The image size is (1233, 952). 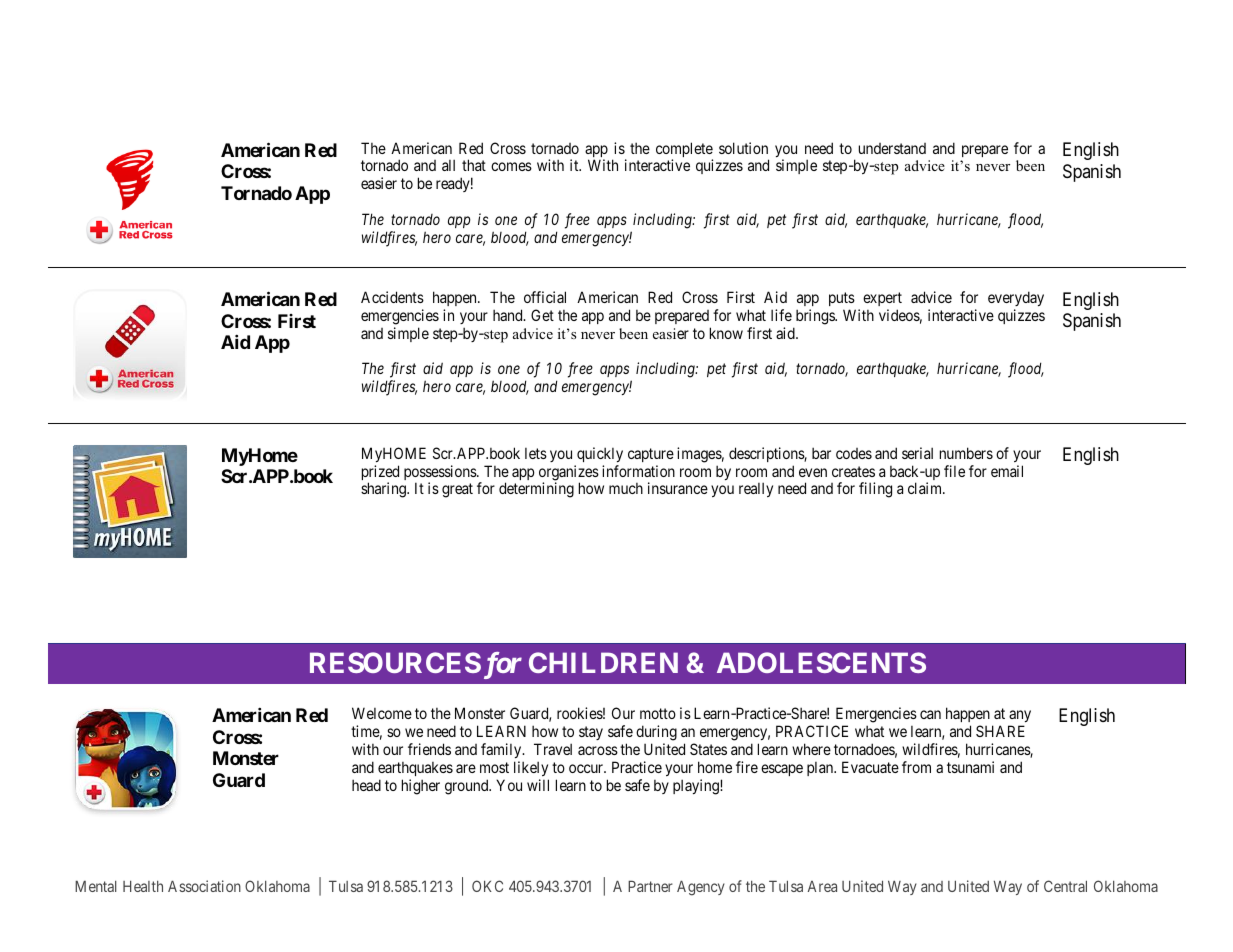 I want to click on Partner, so click(x=650, y=886).
